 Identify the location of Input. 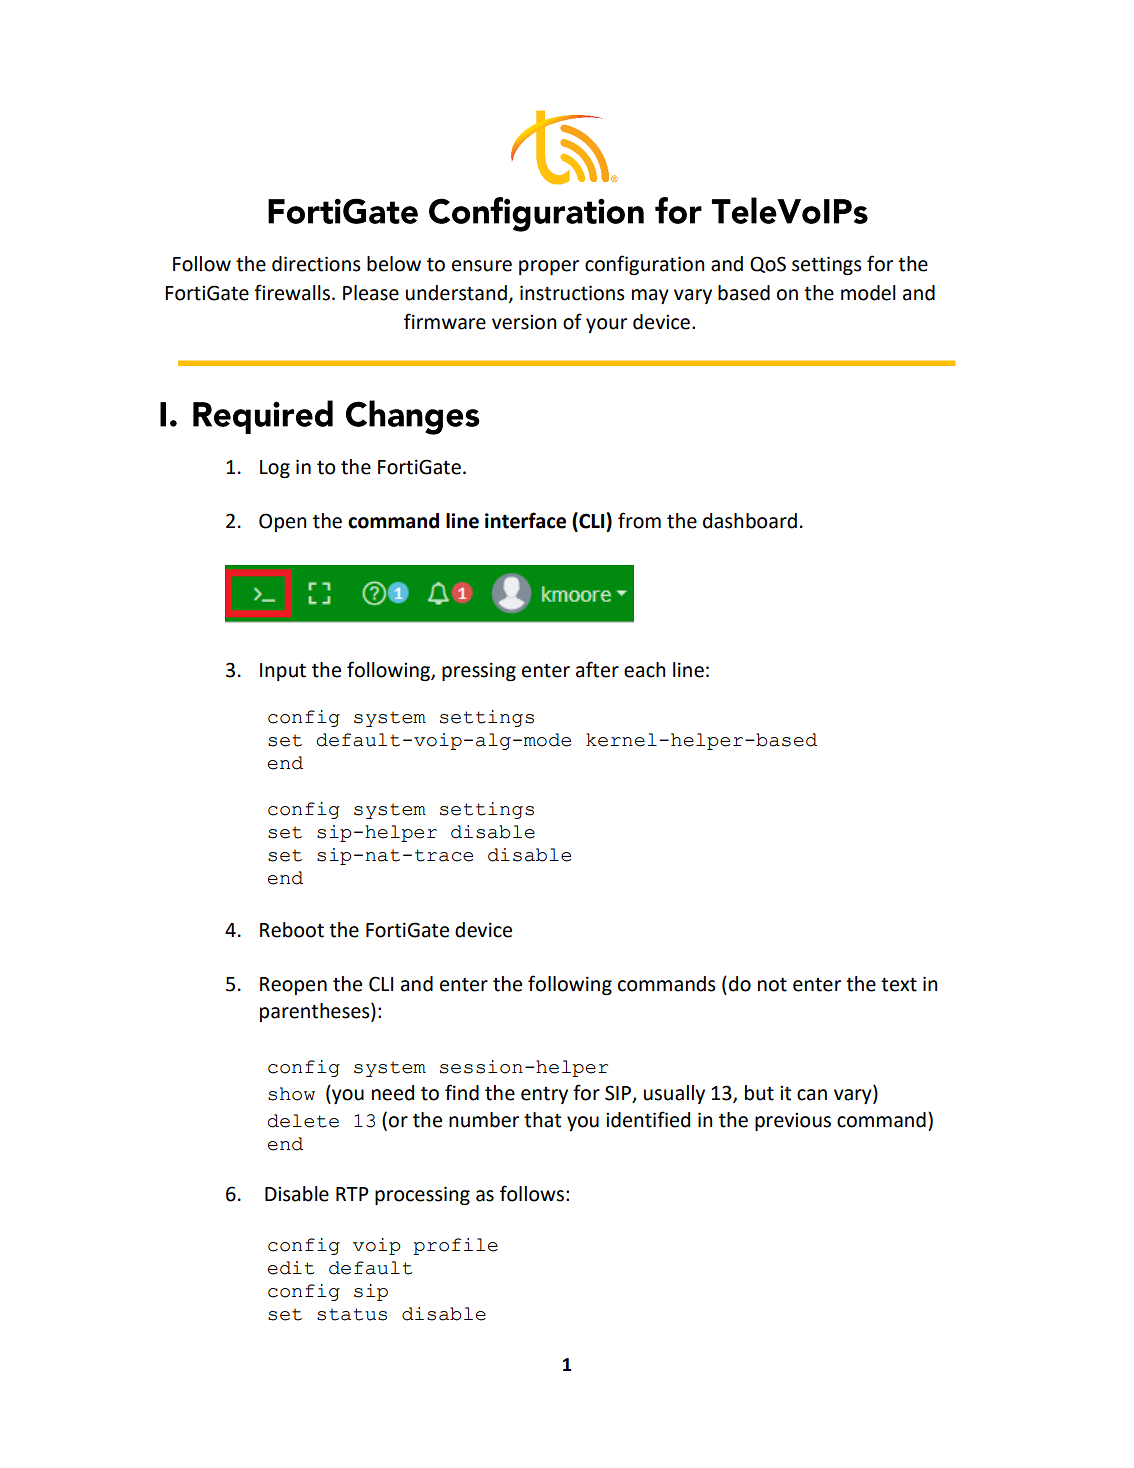
(283, 672).
